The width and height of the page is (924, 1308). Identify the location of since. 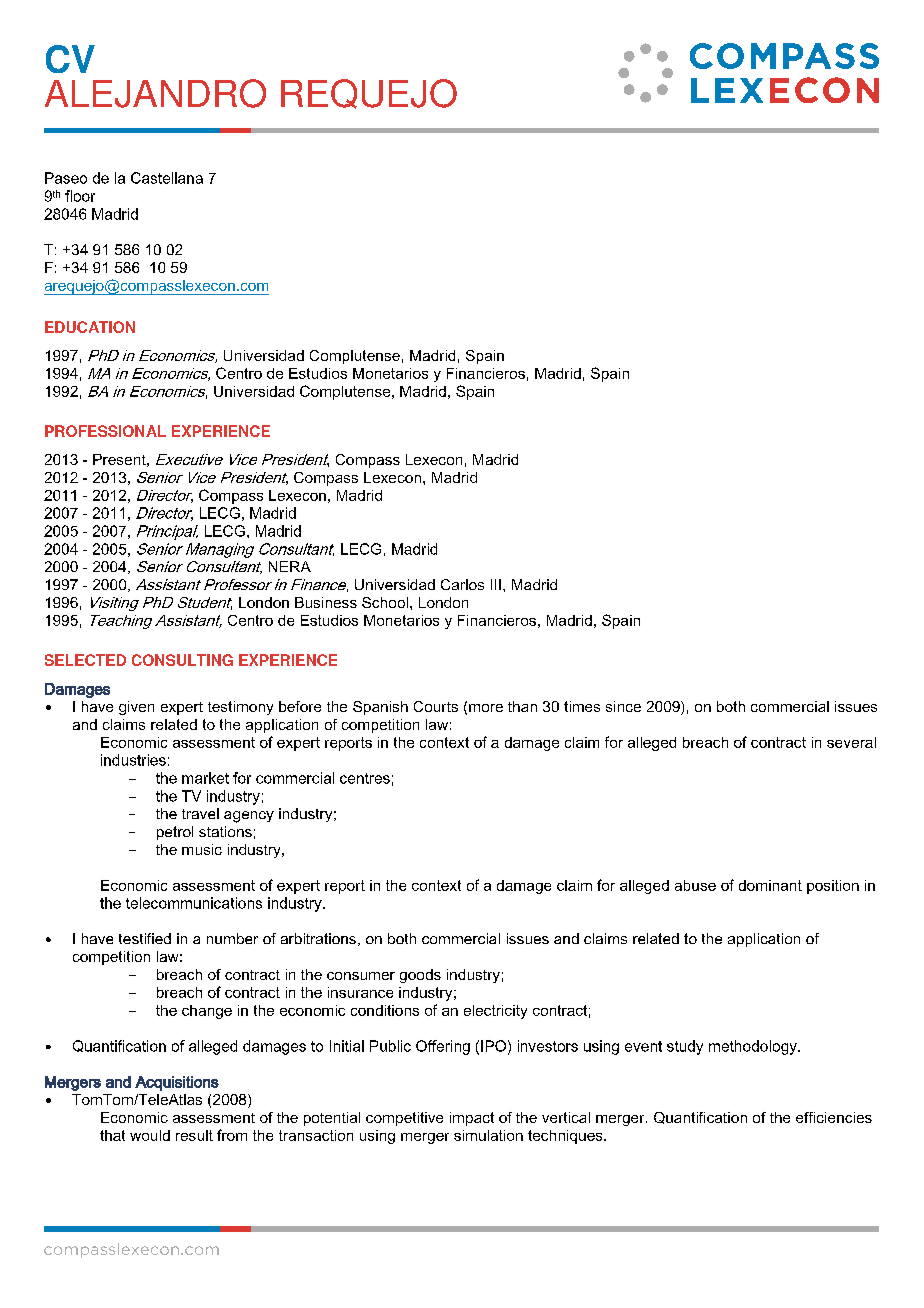
(623, 706).
